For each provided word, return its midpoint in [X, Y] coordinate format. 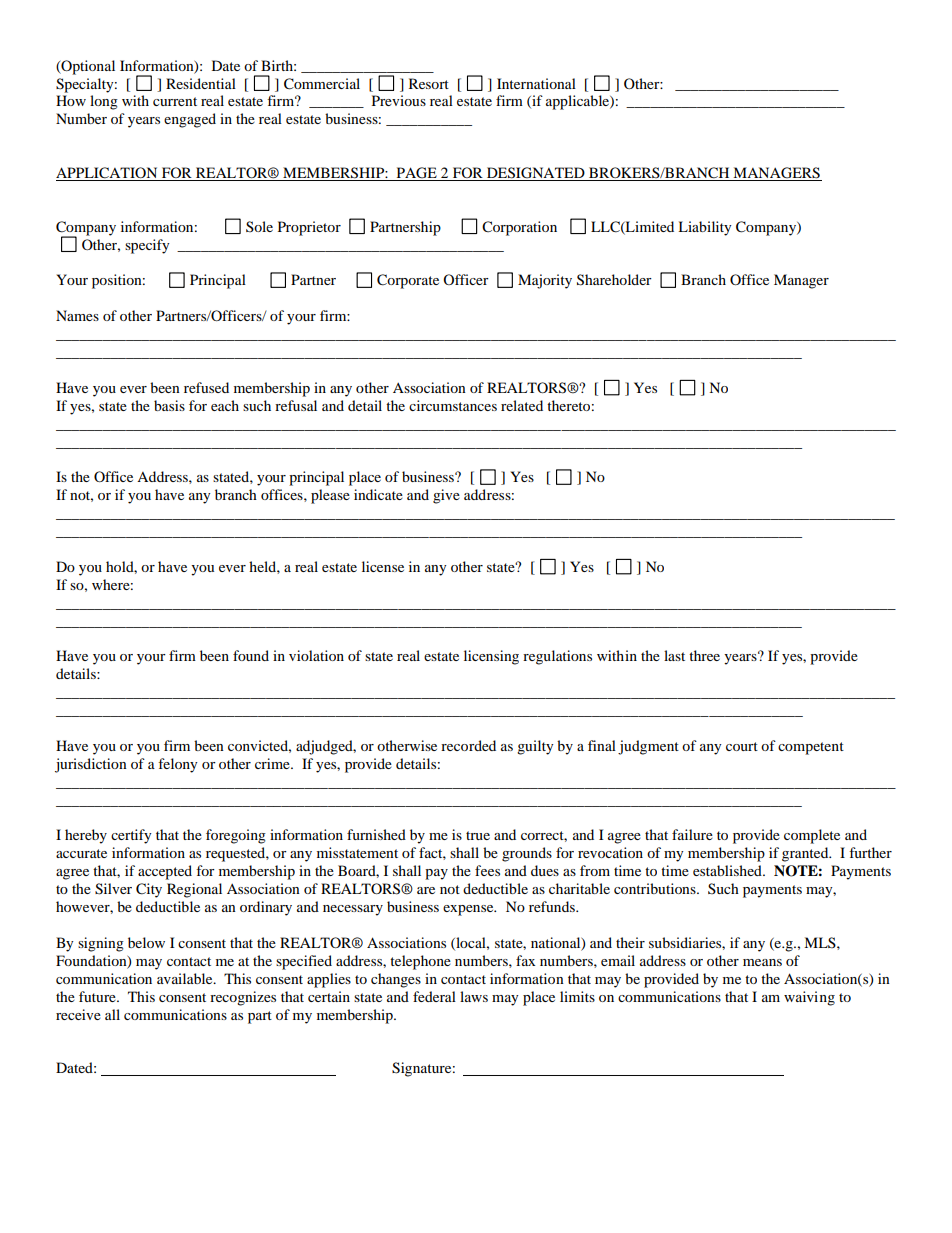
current [175, 101]
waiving [809, 998]
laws [474, 996]
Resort [429, 83]
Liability [705, 228]
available [186, 978]
